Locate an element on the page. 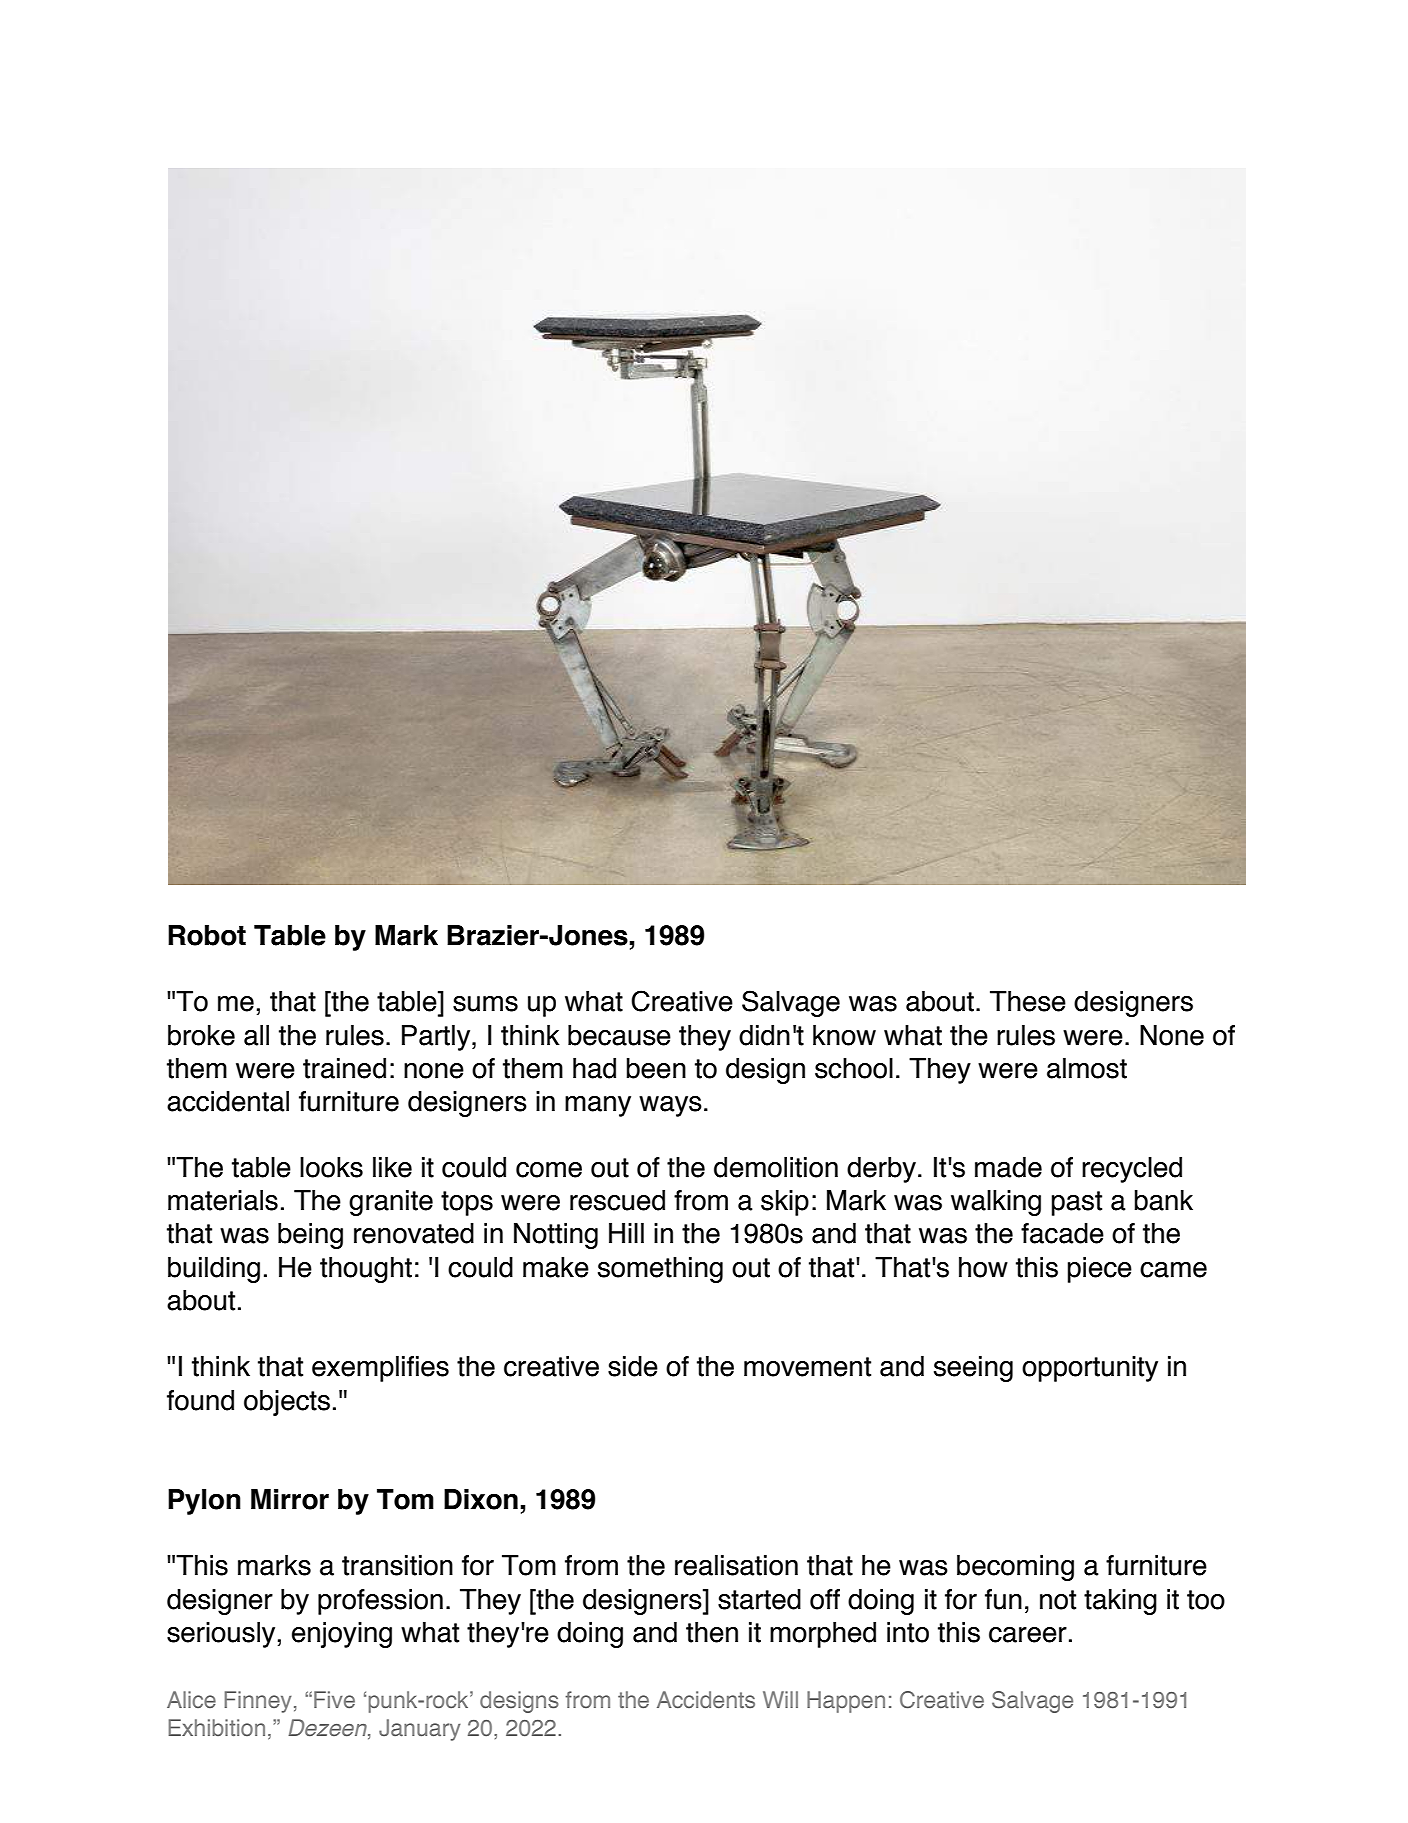 The height and width of the page is (1823, 1408). because is located at coordinates (619, 1035).
